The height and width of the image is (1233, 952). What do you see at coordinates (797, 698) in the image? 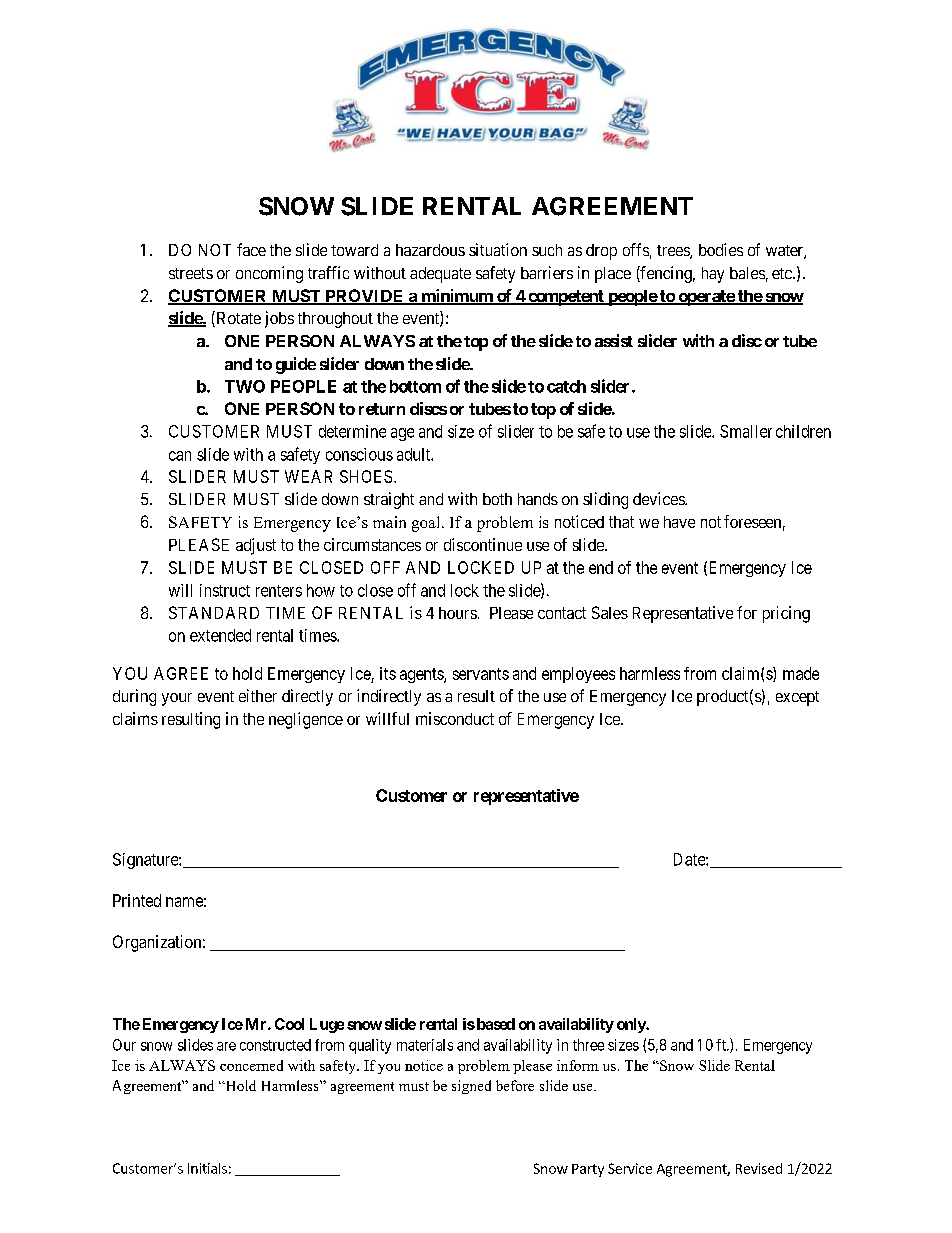
I see `except` at bounding box center [797, 698].
